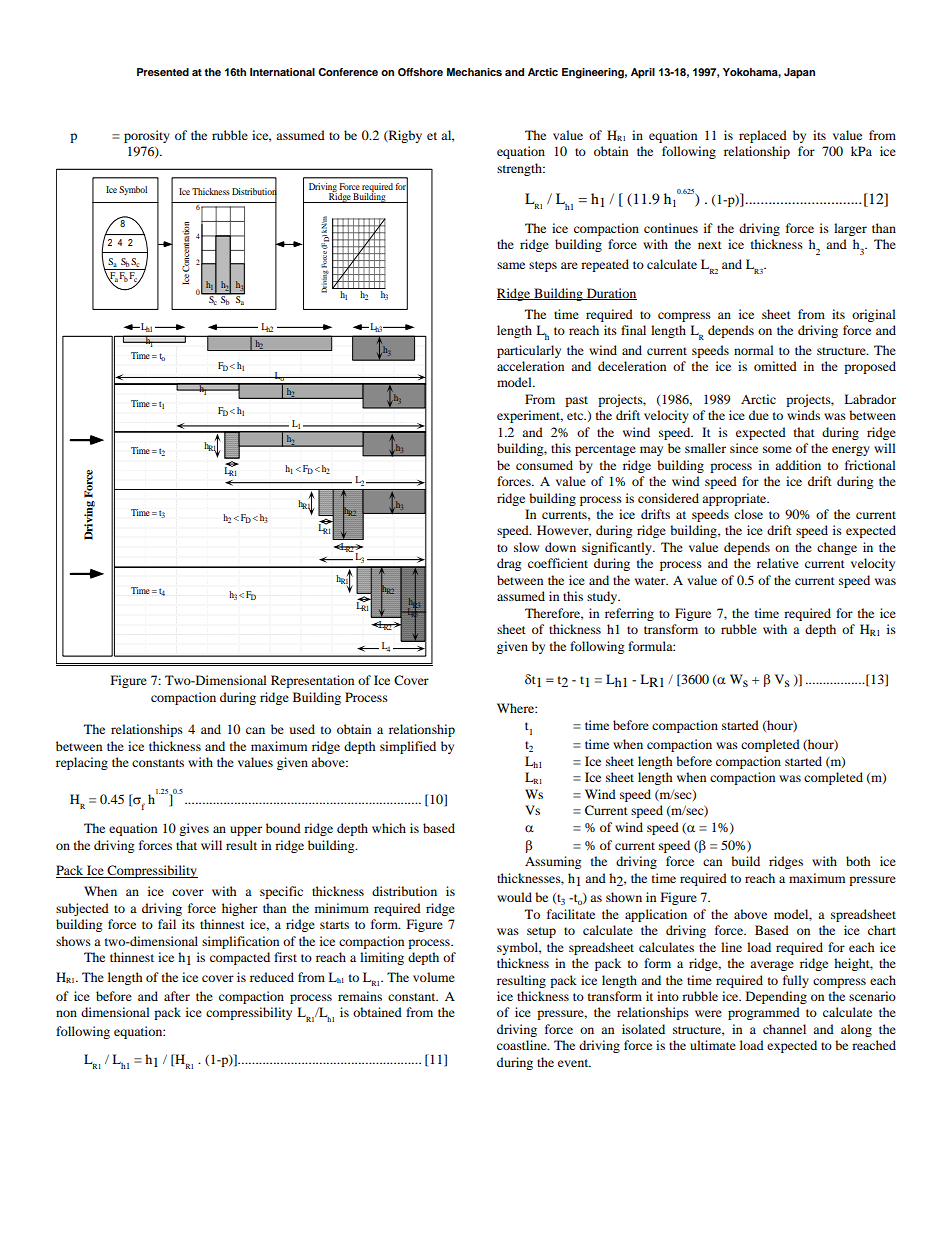 This screenshot has width=952, height=1233. What do you see at coordinates (194, 829) in the screenshot?
I see `gives` at bounding box center [194, 829].
